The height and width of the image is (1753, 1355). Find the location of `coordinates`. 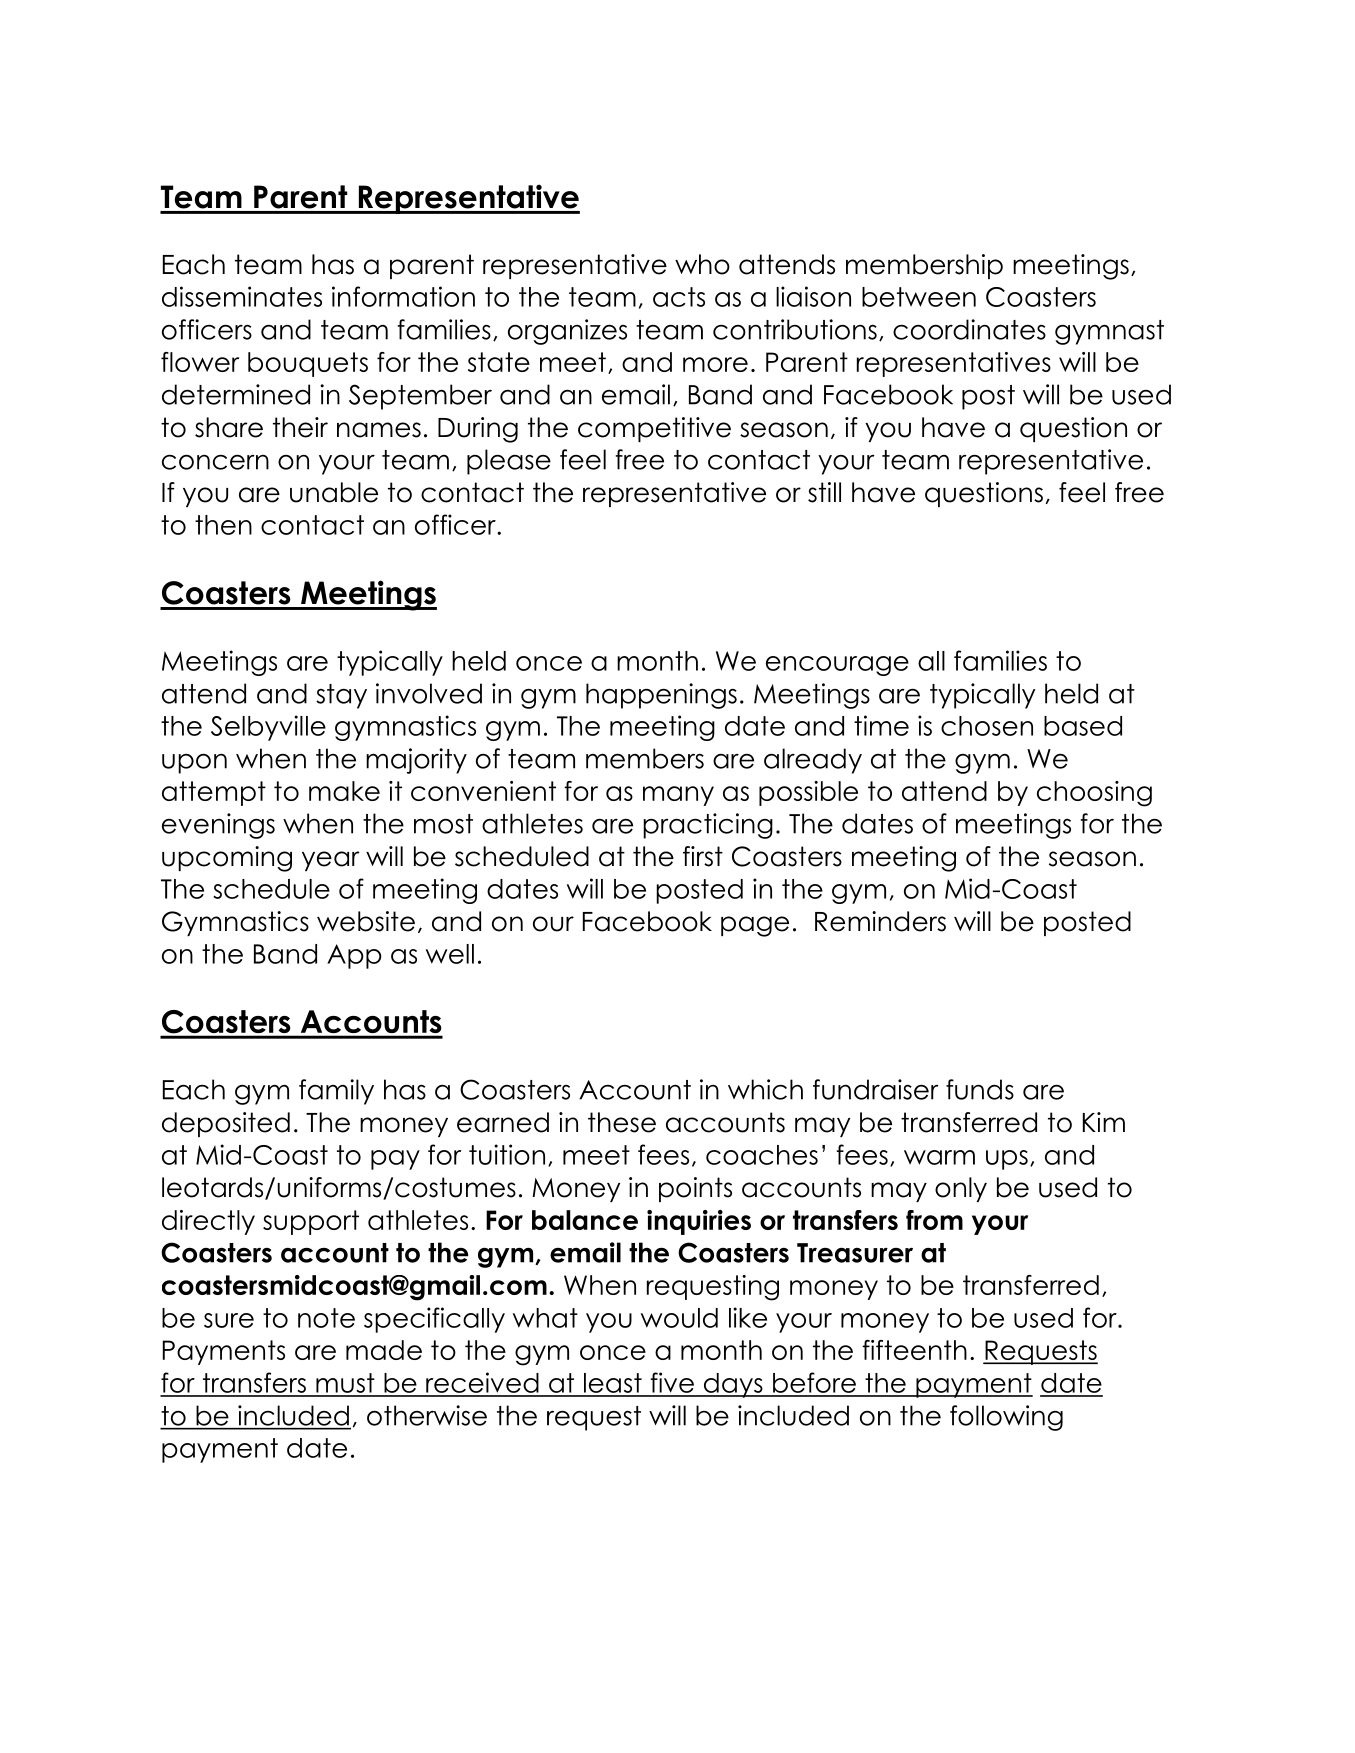

coordinates is located at coordinates (969, 329).
